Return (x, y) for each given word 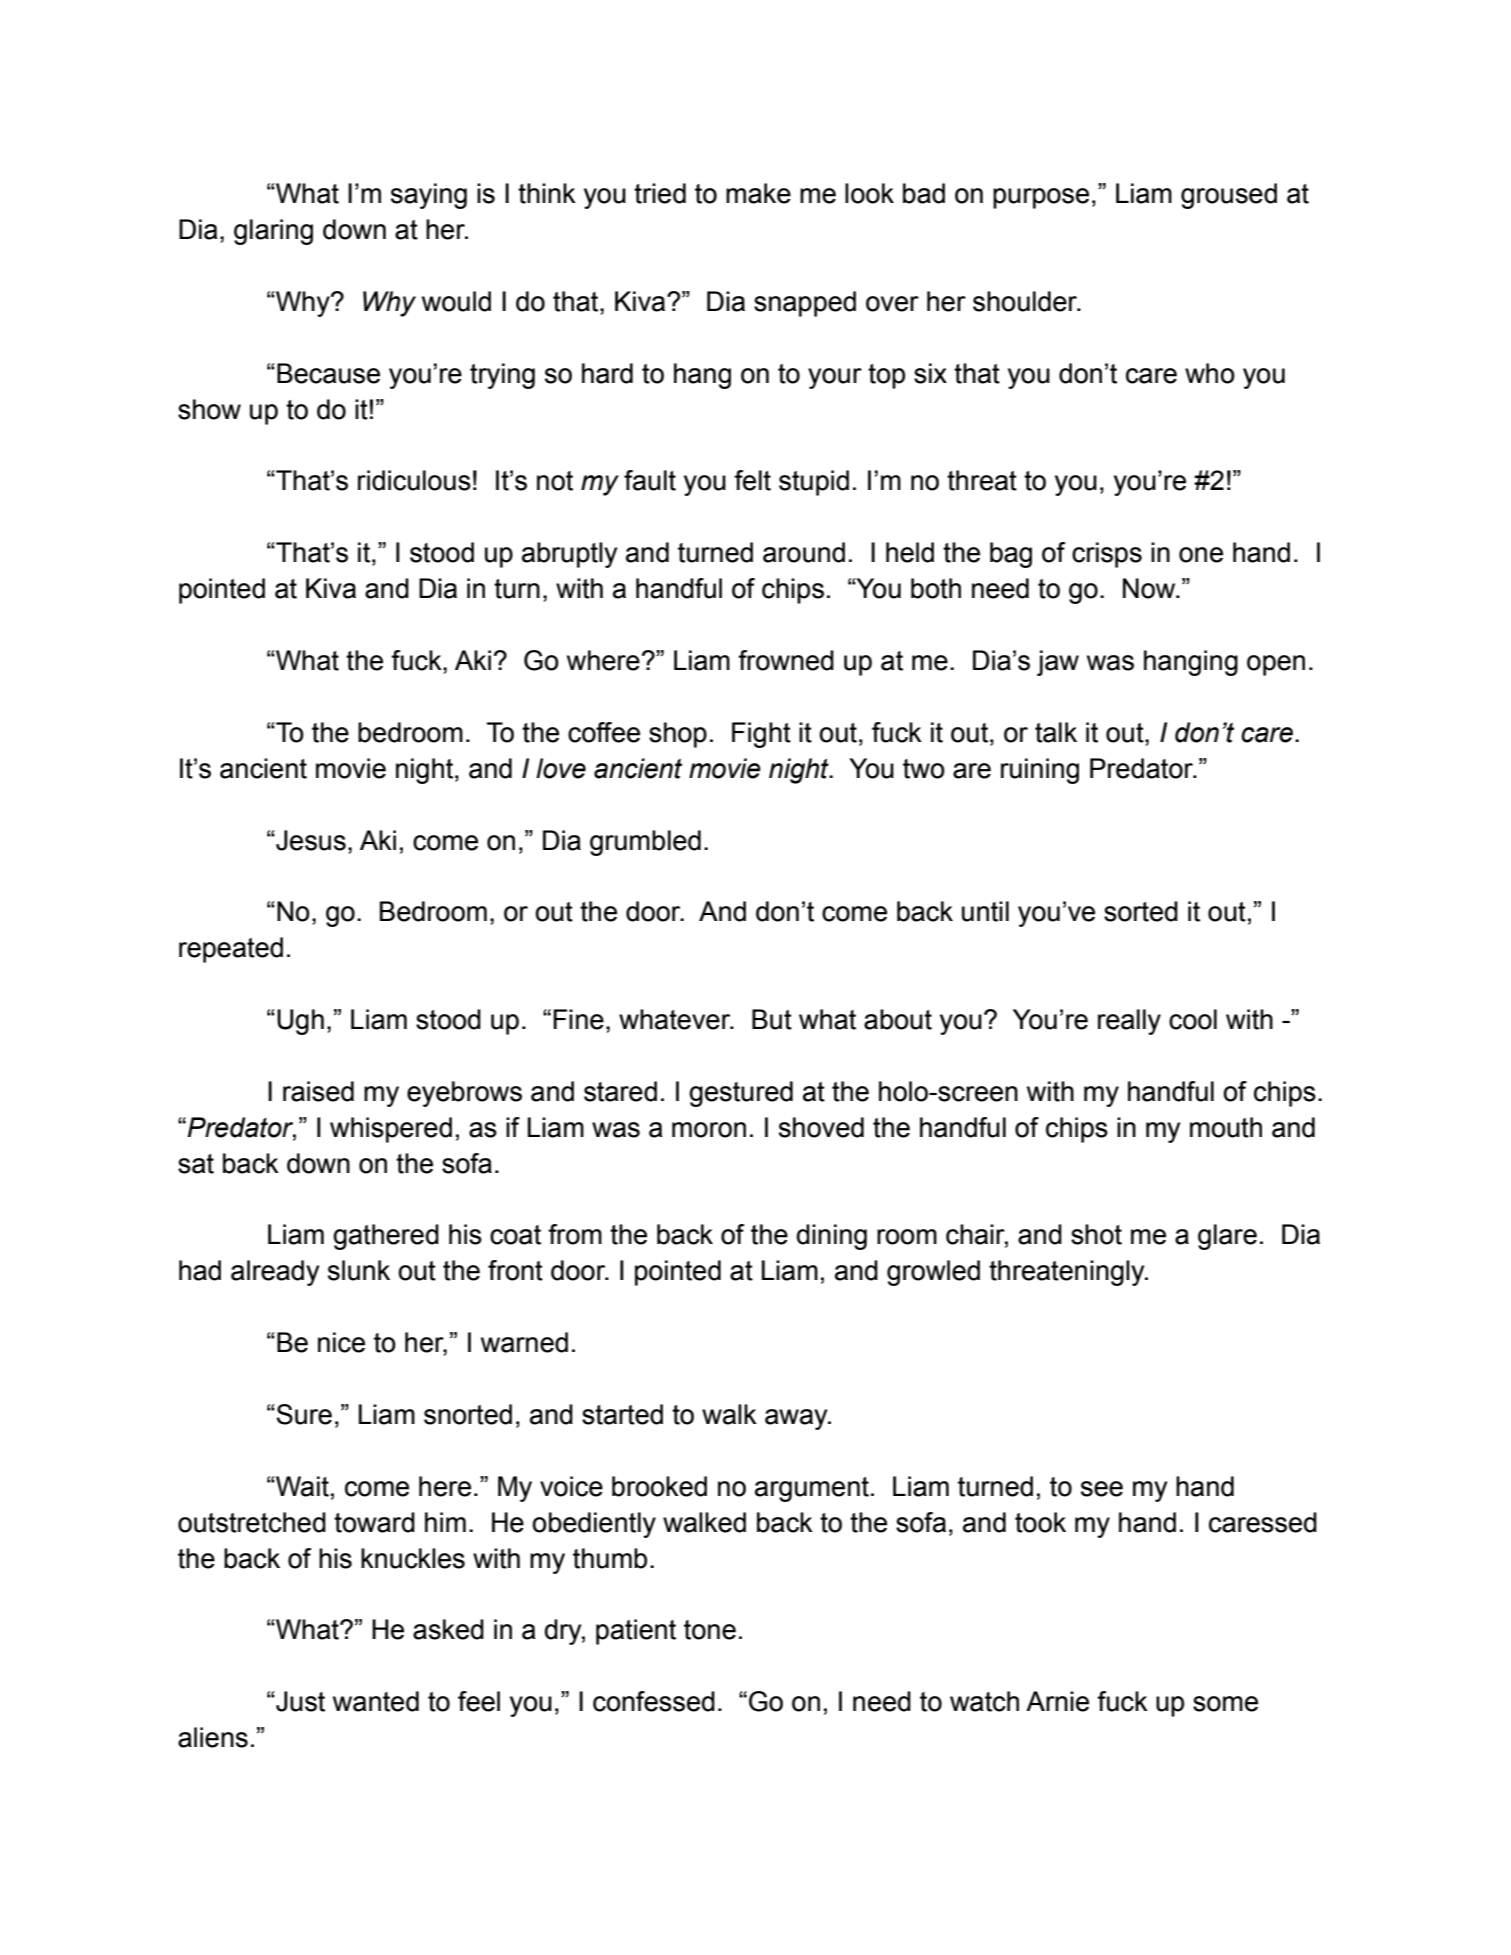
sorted (1141, 911)
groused (1229, 196)
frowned (786, 660)
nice (341, 1342)
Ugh (300, 1022)
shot (1096, 1234)
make (758, 193)
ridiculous (414, 480)
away (797, 1419)
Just (299, 1701)
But (772, 1019)
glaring (273, 232)
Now (1150, 588)
